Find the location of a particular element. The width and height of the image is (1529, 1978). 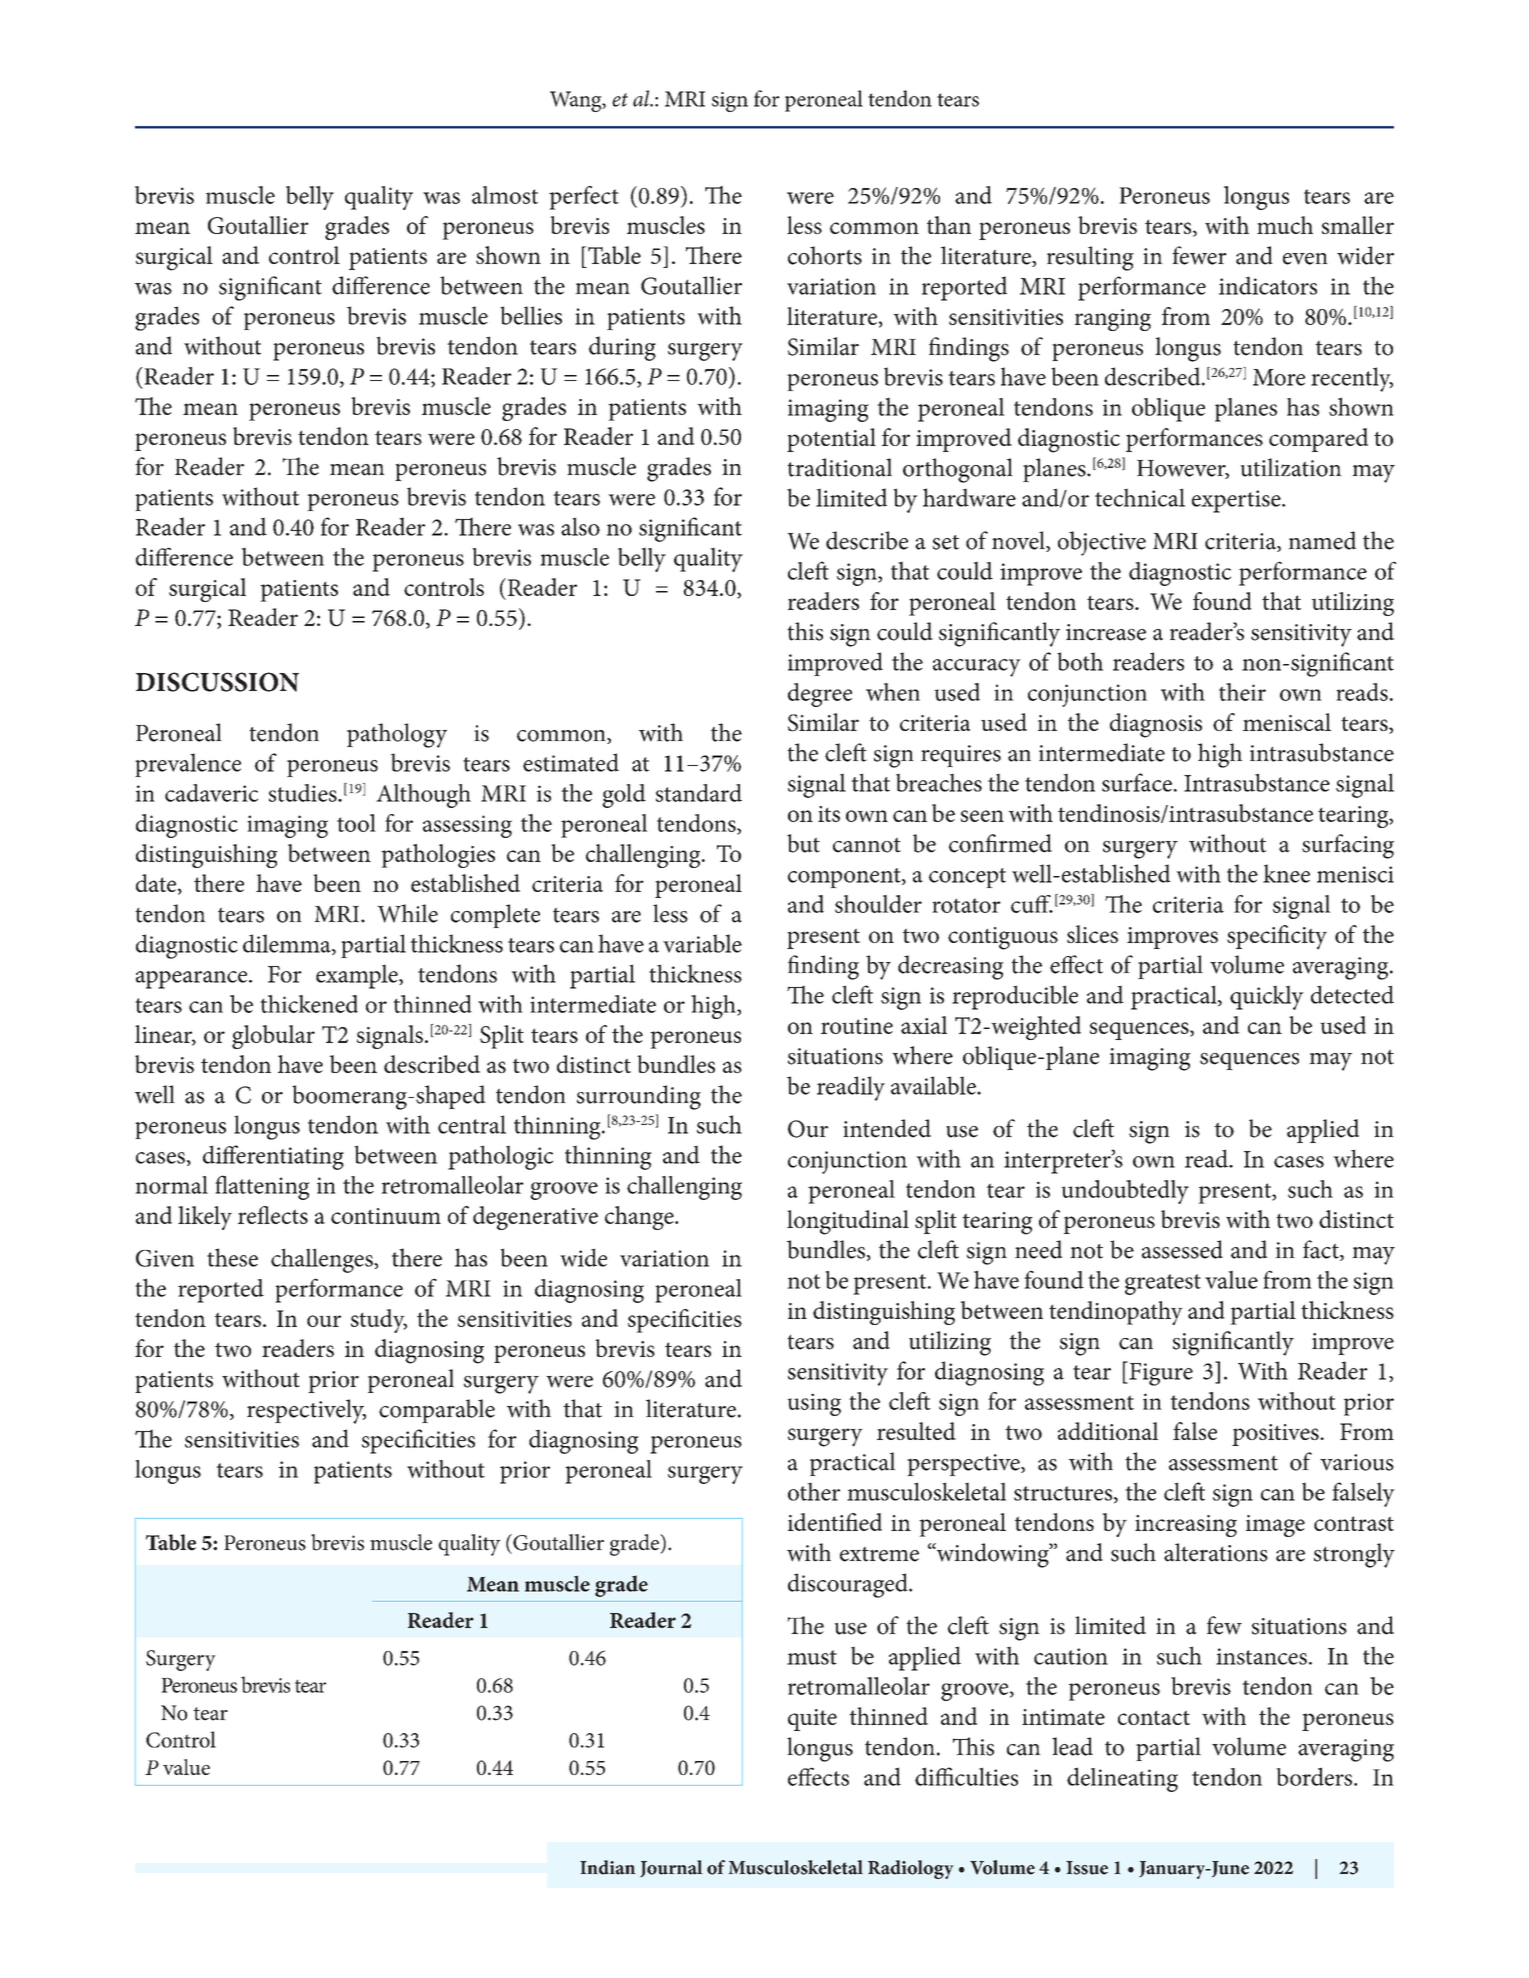

thickened is located at coordinates (309, 1004).
